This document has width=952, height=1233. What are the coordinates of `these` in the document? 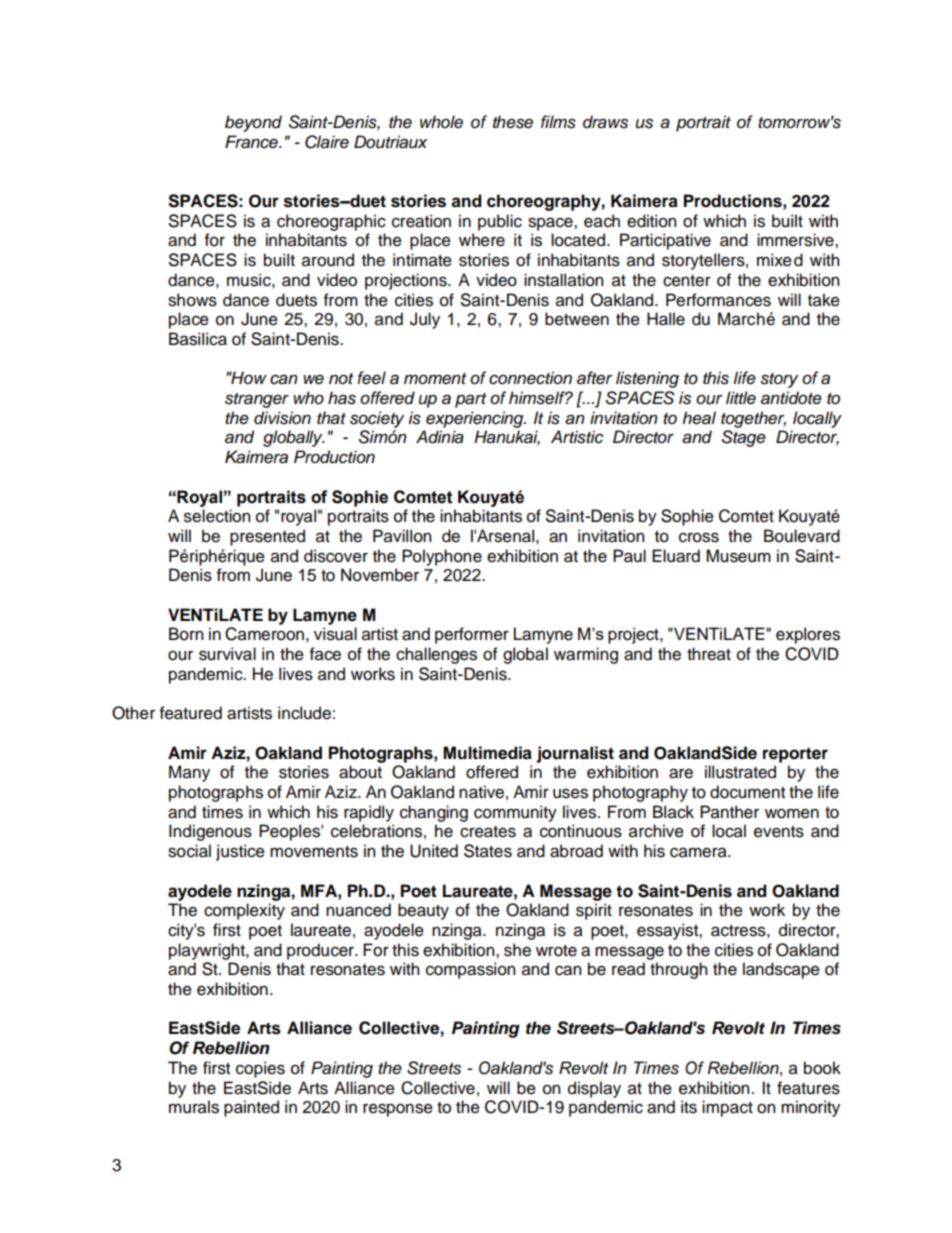 It's located at (513, 122).
